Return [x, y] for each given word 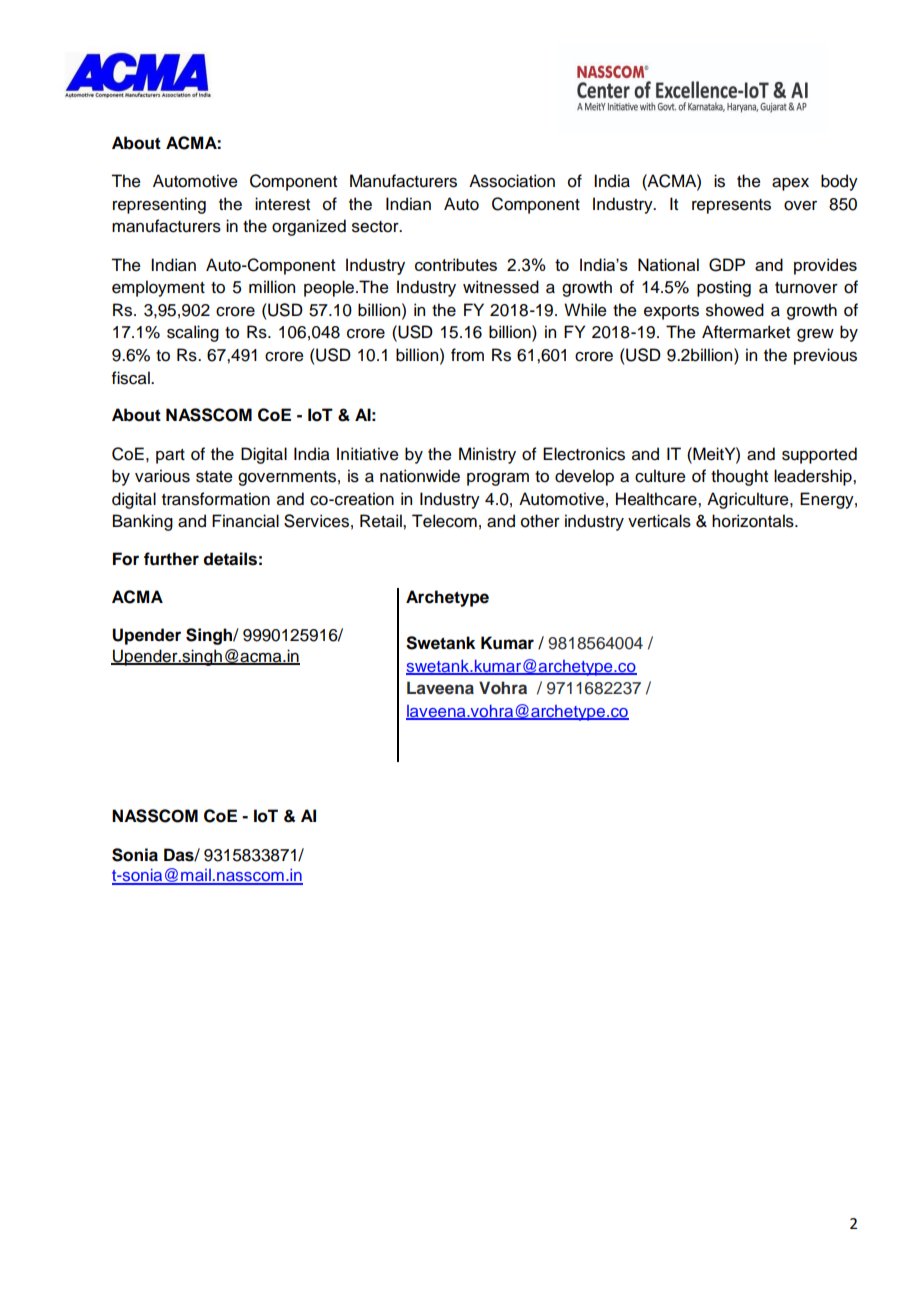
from [467, 355]
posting [724, 288]
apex [790, 184]
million [272, 287]
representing [159, 205]
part [170, 456]
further [171, 559]
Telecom [444, 521]
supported [819, 455]
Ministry [487, 455]
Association [512, 181]
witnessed [501, 287]
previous [825, 356]
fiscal [132, 378]
